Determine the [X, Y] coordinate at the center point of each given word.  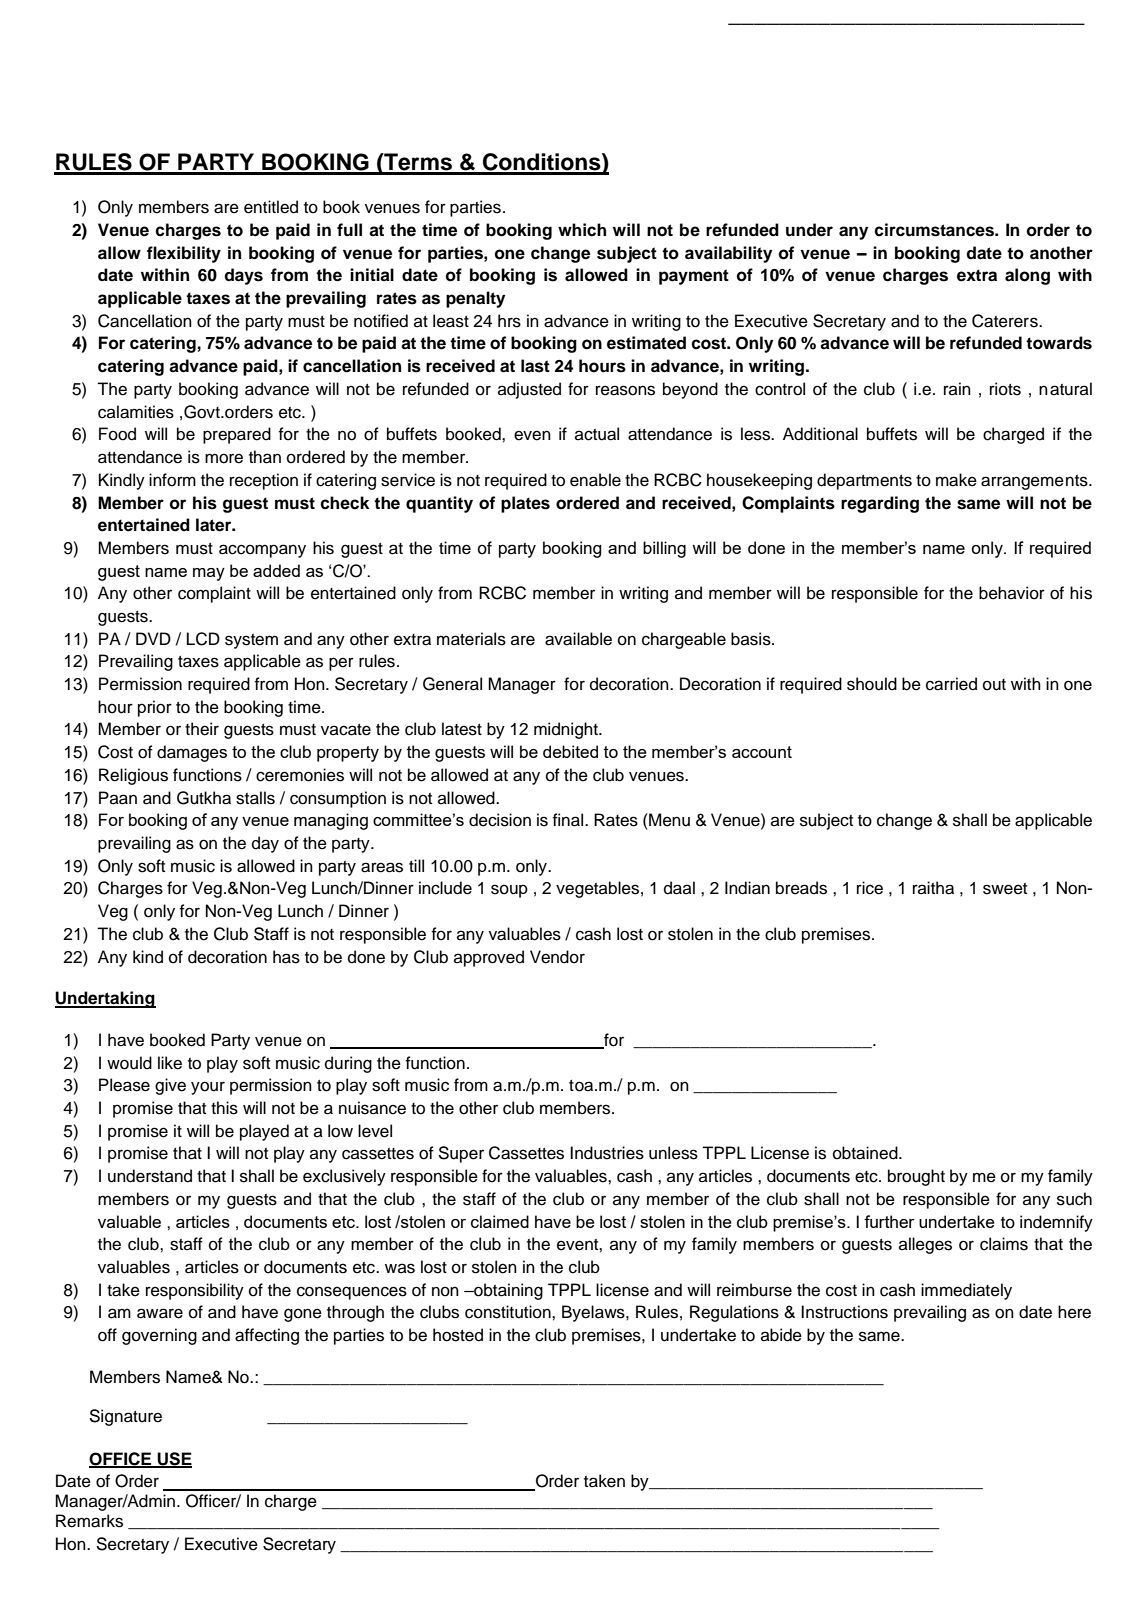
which [582, 230]
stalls [255, 798]
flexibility [184, 254]
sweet [1005, 889]
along [1027, 276]
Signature [125, 1417]
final [569, 820]
